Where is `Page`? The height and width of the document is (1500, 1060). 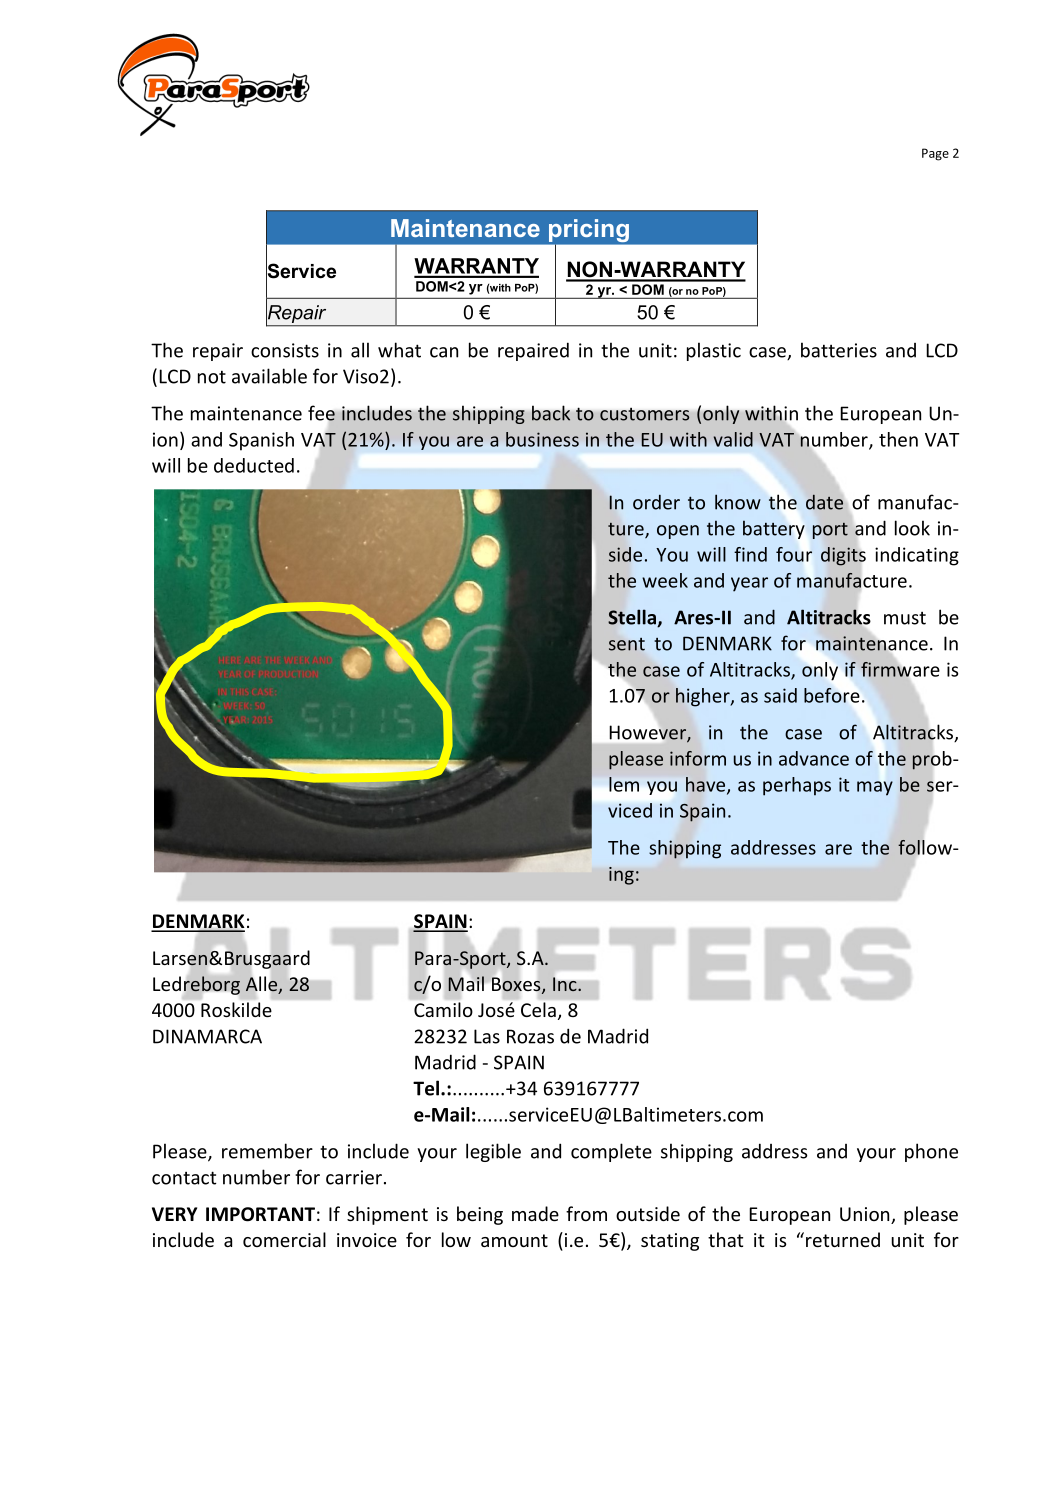 Page is located at coordinates (935, 154).
